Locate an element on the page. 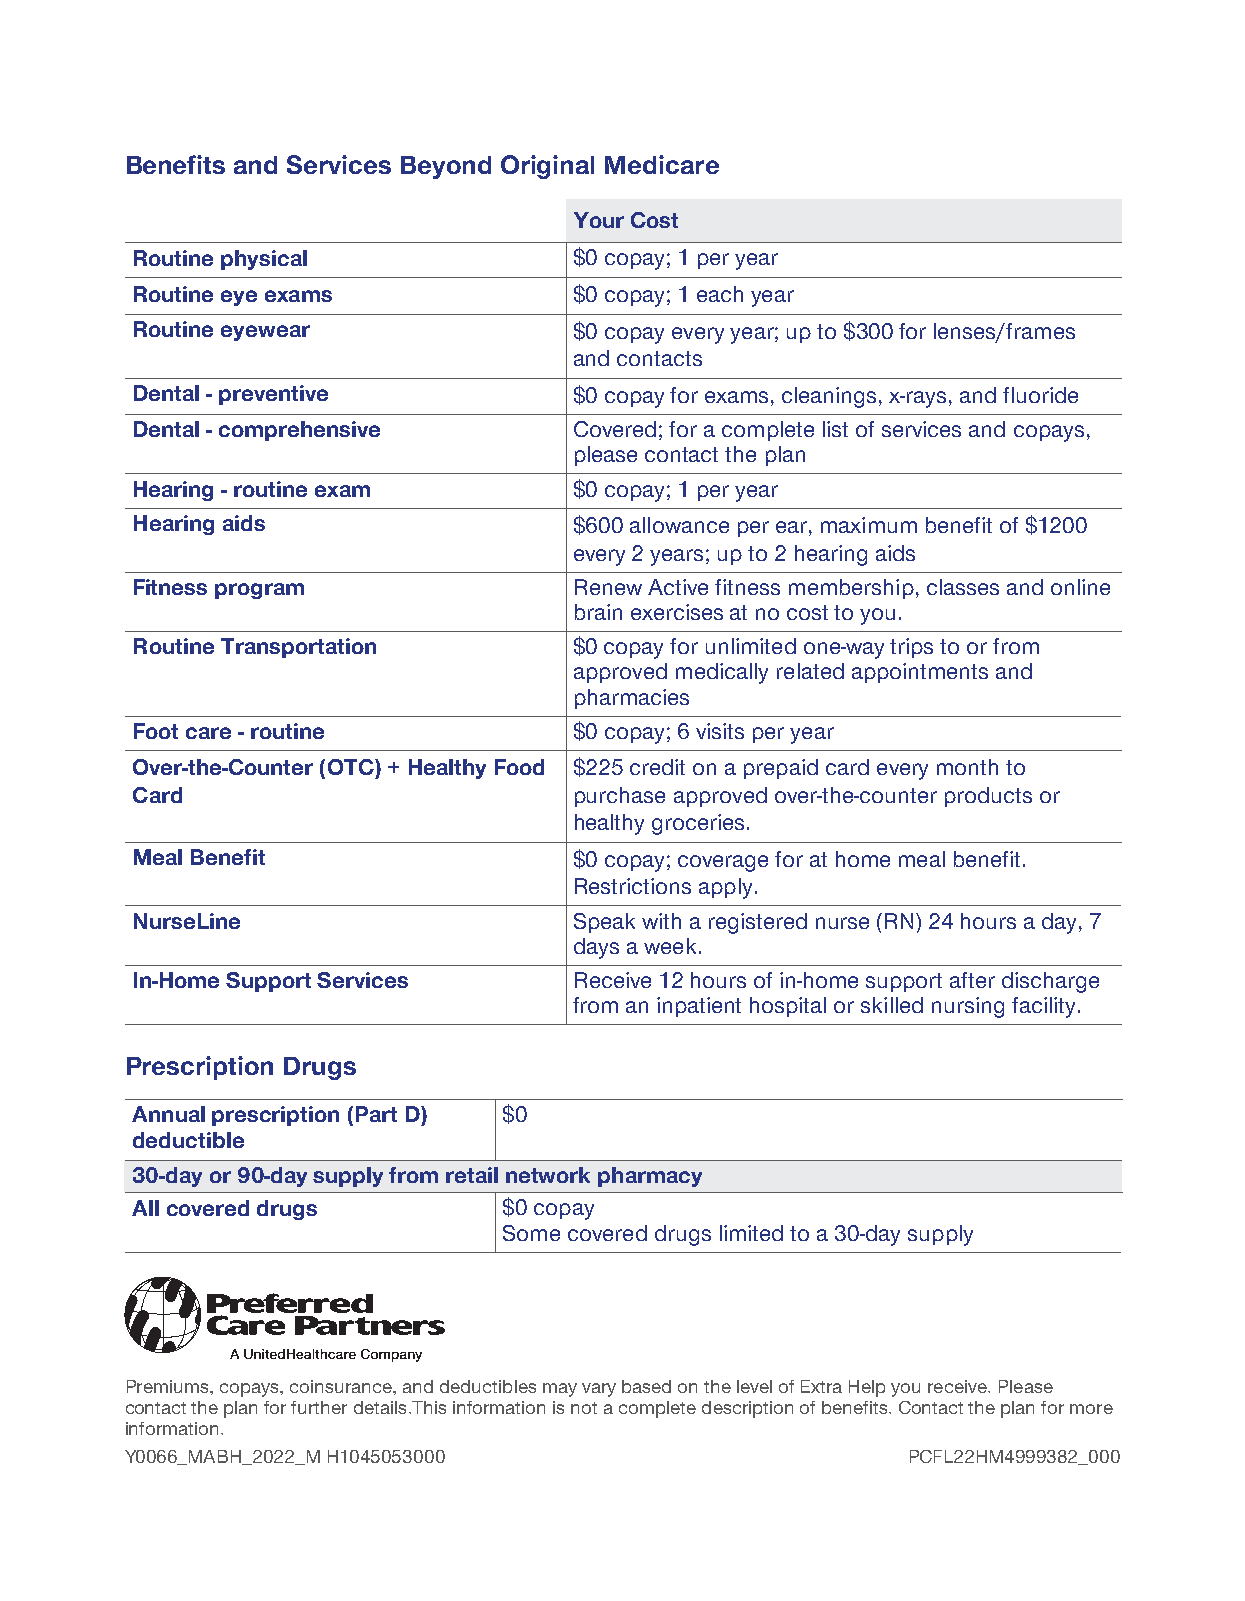  products is located at coordinates (988, 797).
